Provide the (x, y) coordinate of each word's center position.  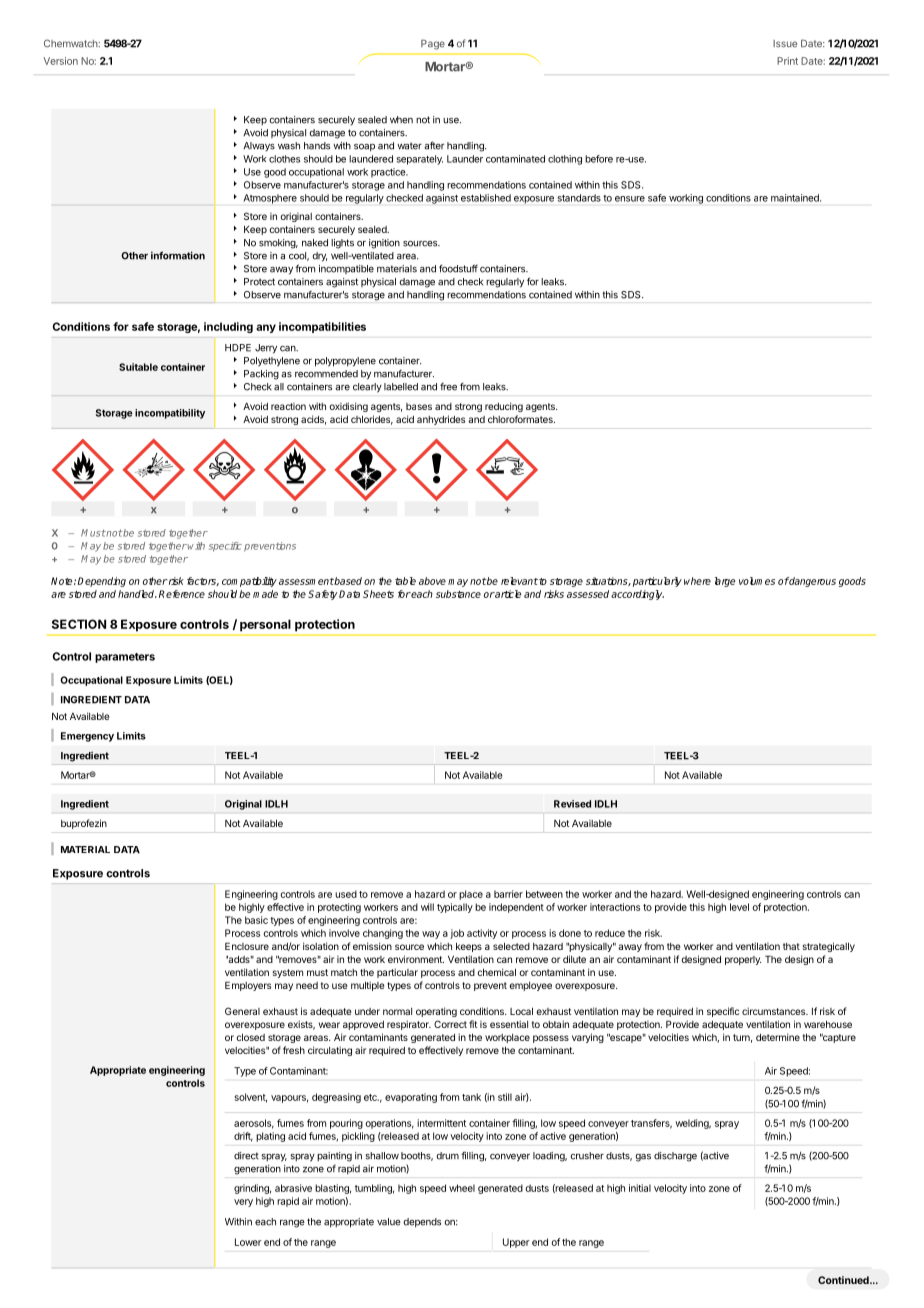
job (457, 934)
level (739, 907)
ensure (630, 199)
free (448, 387)
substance (458, 594)
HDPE (238, 348)
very (243, 1203)
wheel (462, 1188)
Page (433, 44)
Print (787, 61)
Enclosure (247, 946)
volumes (757, 581)
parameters (125, 658)
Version (61, 61)
